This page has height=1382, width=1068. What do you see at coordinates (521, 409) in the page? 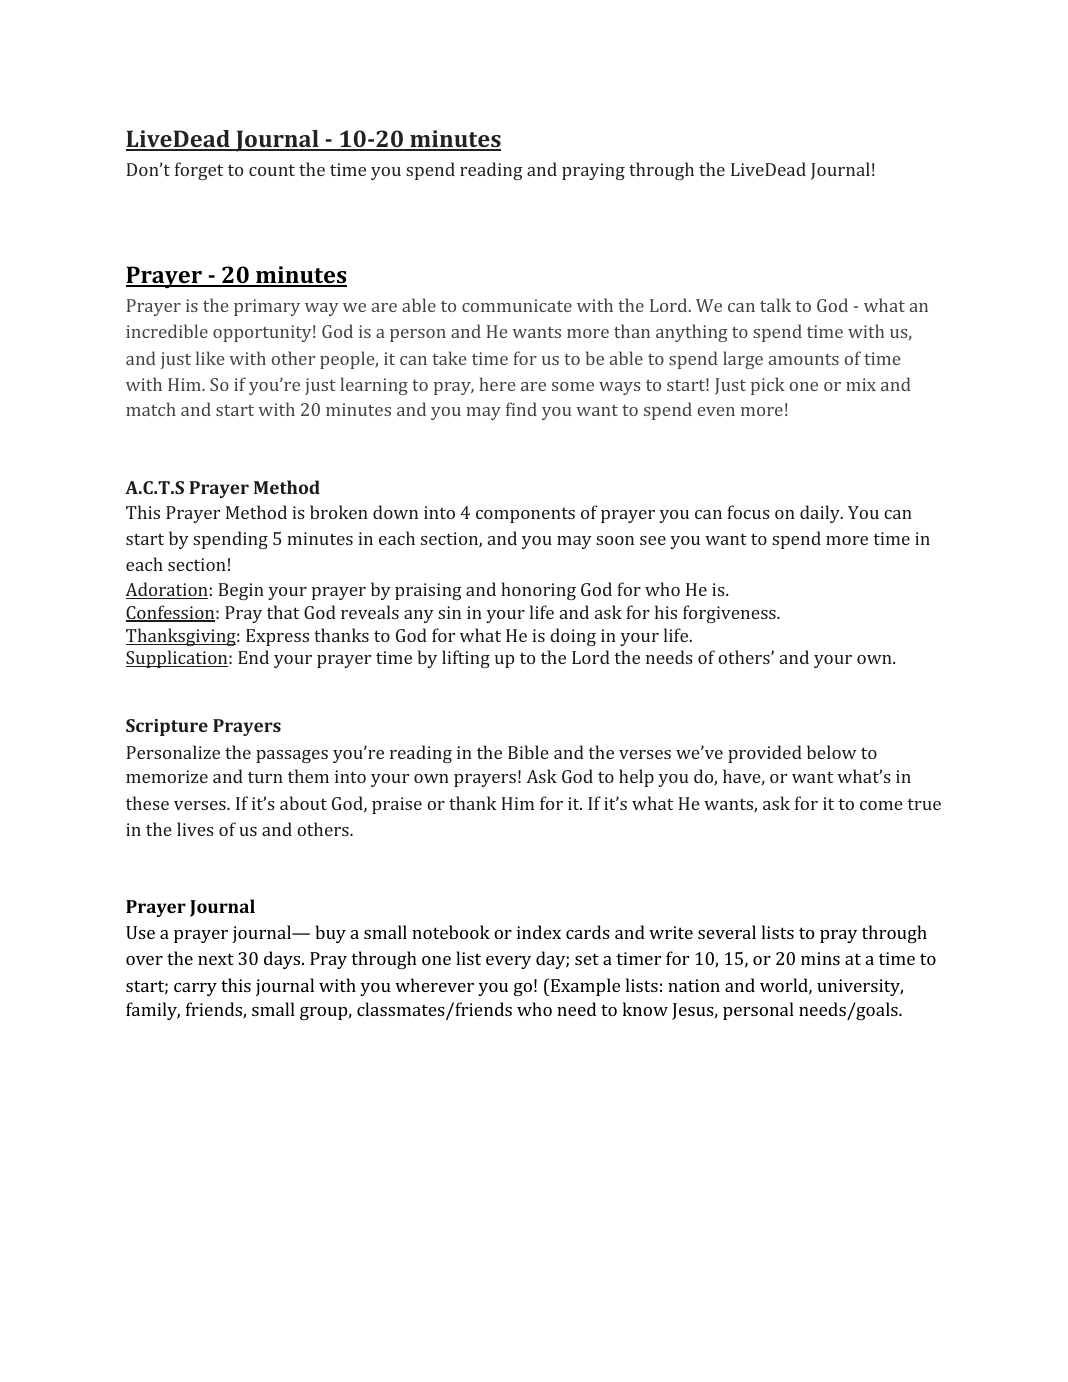
I see `find` at bounding box center [521, 409].
